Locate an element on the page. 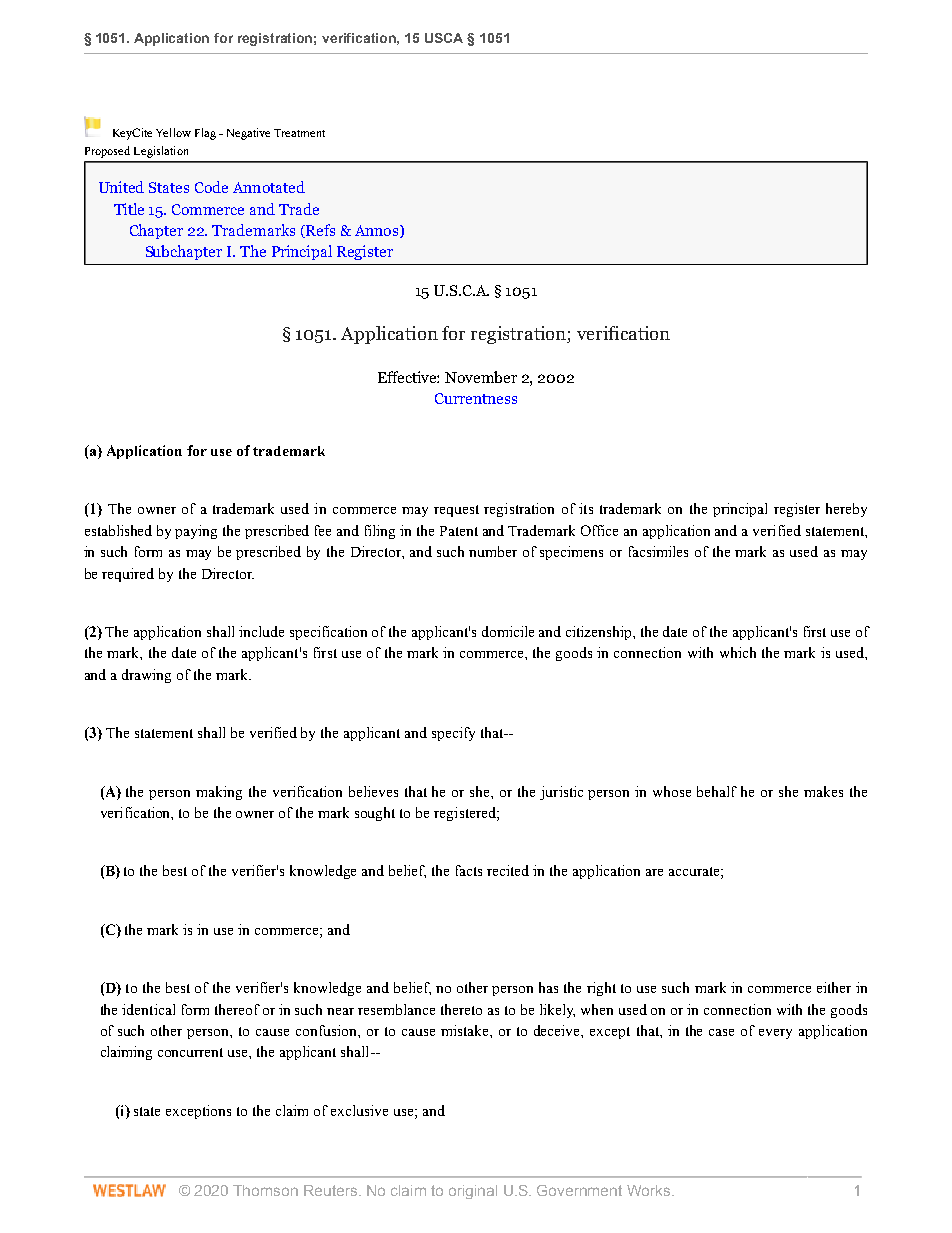 The width and height of the page is (952, 1233). hereby is located at coordinates (846, 510).
